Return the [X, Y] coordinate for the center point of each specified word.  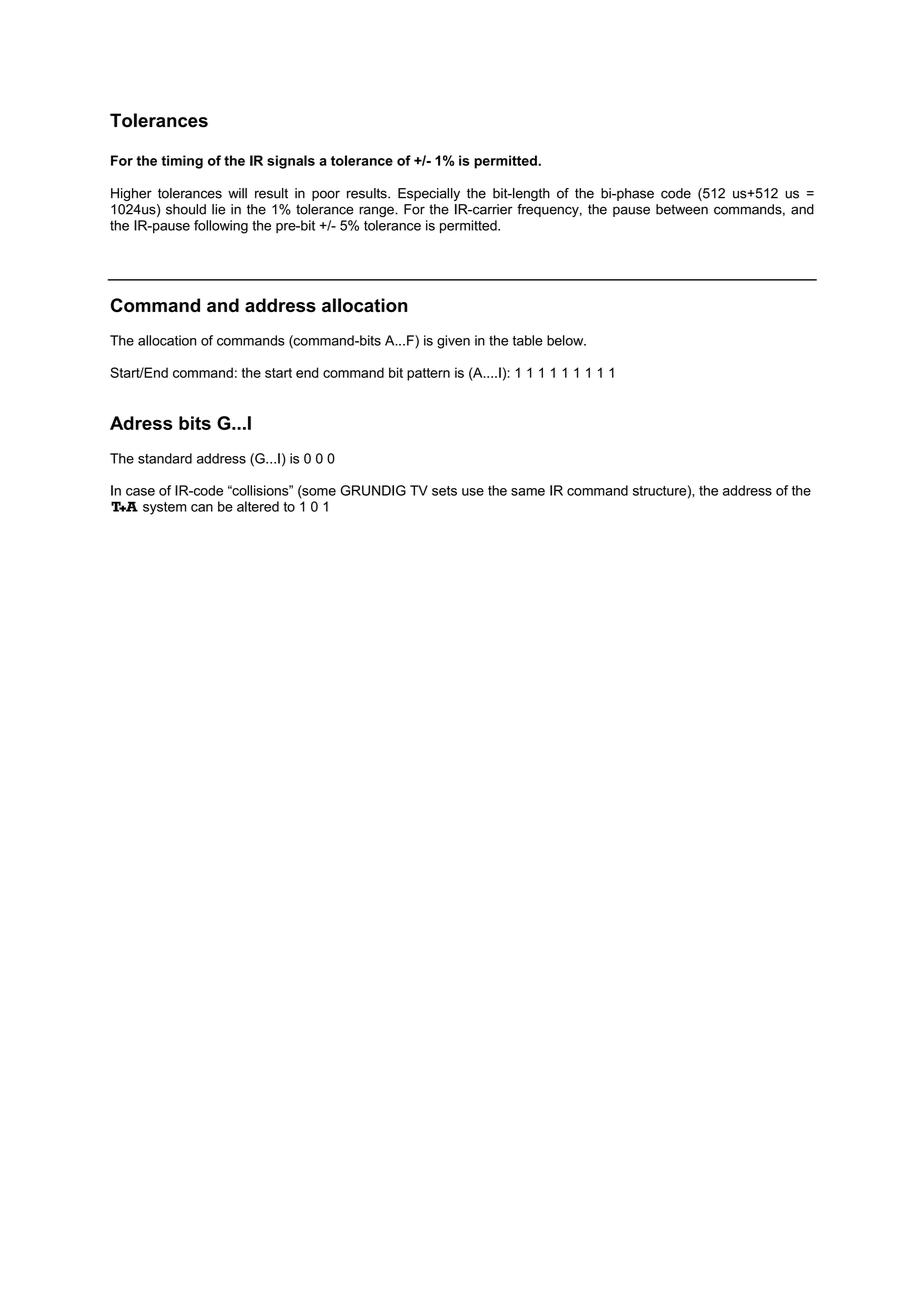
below [566, 340]
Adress [141, 423]
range [377, 212]
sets [444, 491]
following [221, 227]
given [453, 342]
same [528, 492]
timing [182, 162]
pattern [428, 374]
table [527, 340]
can [202, 508]
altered [258, 506]
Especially [429, 194]
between [682, 209]
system [164, 508]
